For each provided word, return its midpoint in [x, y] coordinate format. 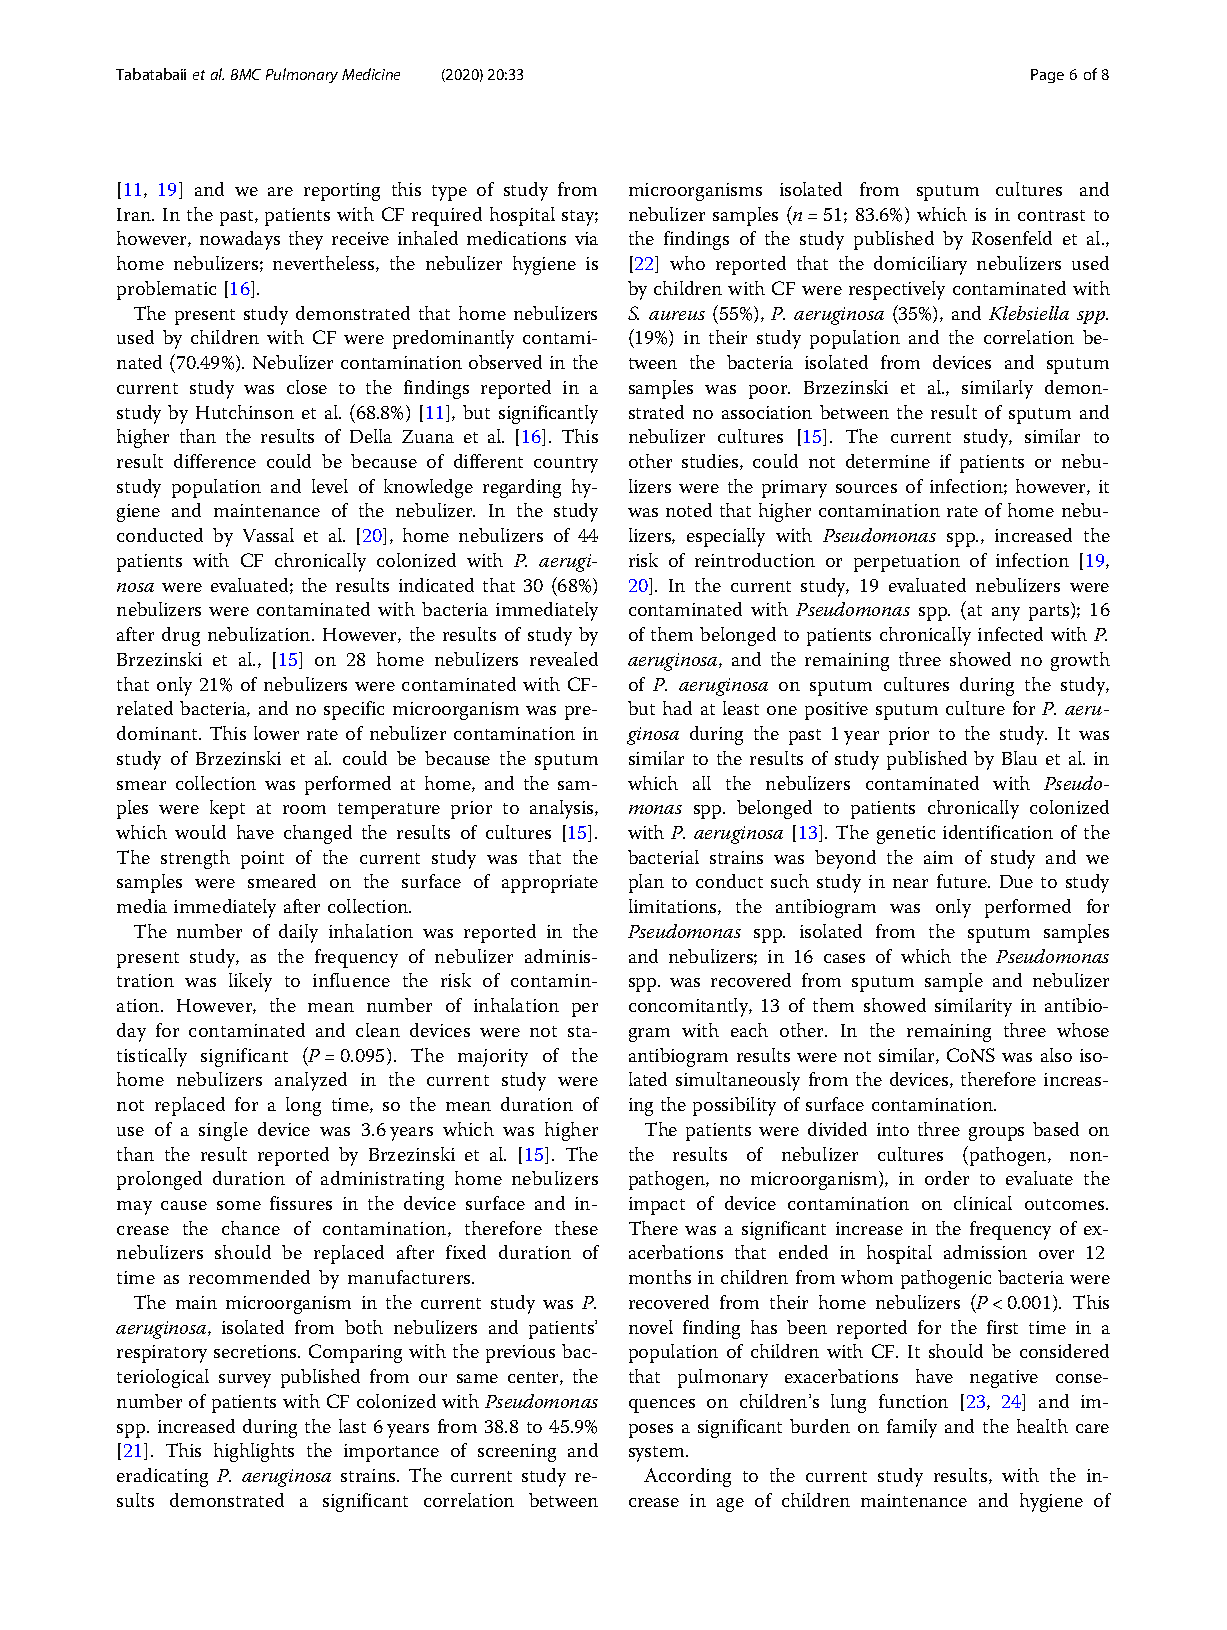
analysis [563, 809]
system [658, 1454]
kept [227, 809]
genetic [906, 835]
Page [1047, 76]
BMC [246, 74]
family [912, 1428]
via [586, 238]
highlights [254, 1452]
